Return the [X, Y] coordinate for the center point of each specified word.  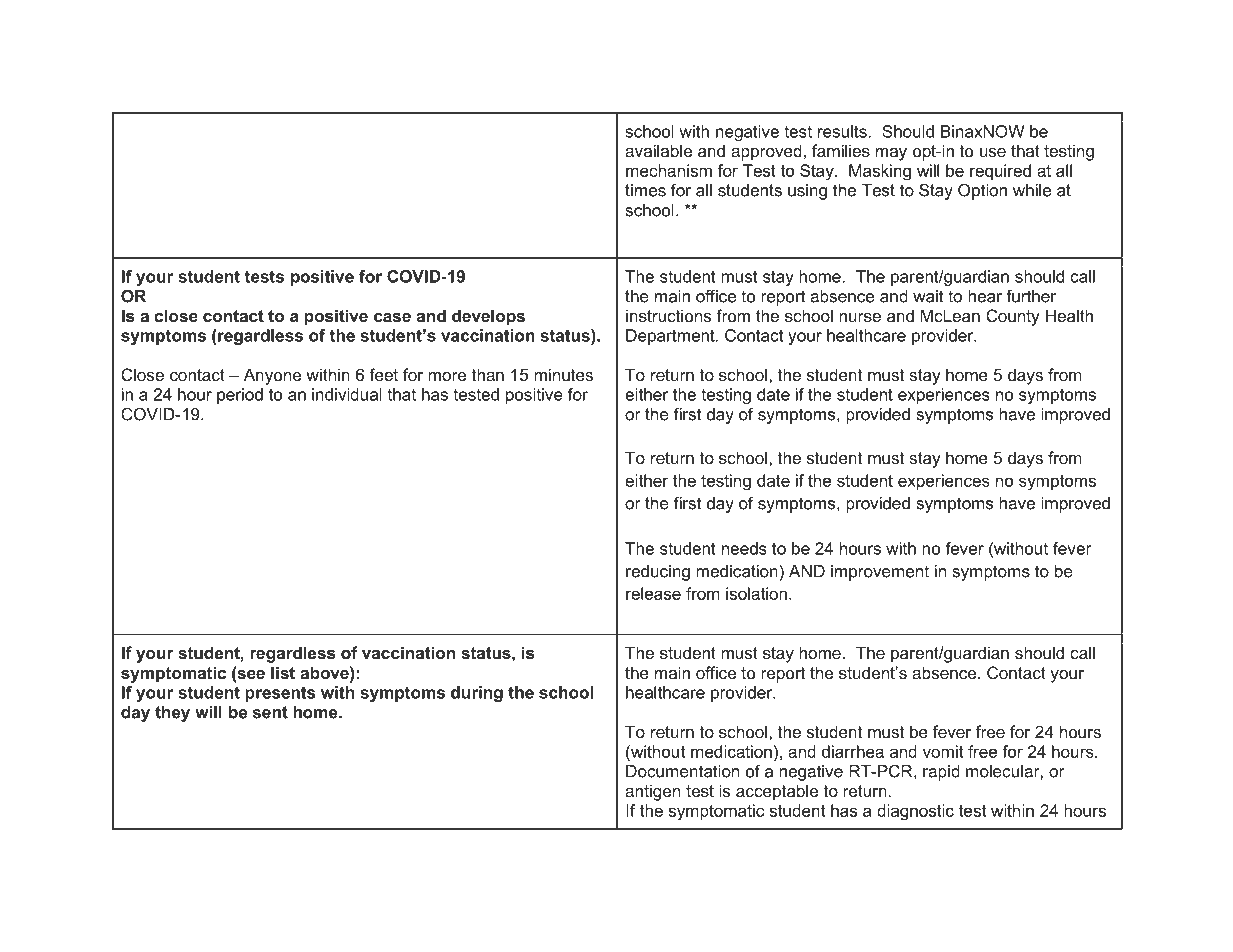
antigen [652, 792]
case [392, 317]
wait [928, 296]
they [172, 714]
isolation [756, 593]
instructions [668, 315]
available [658, 150]
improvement [880, 573]
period [240, 396]
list [283, 672]
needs [744, 548]
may [891, 154]
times [645, 190]
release [653, 593]
